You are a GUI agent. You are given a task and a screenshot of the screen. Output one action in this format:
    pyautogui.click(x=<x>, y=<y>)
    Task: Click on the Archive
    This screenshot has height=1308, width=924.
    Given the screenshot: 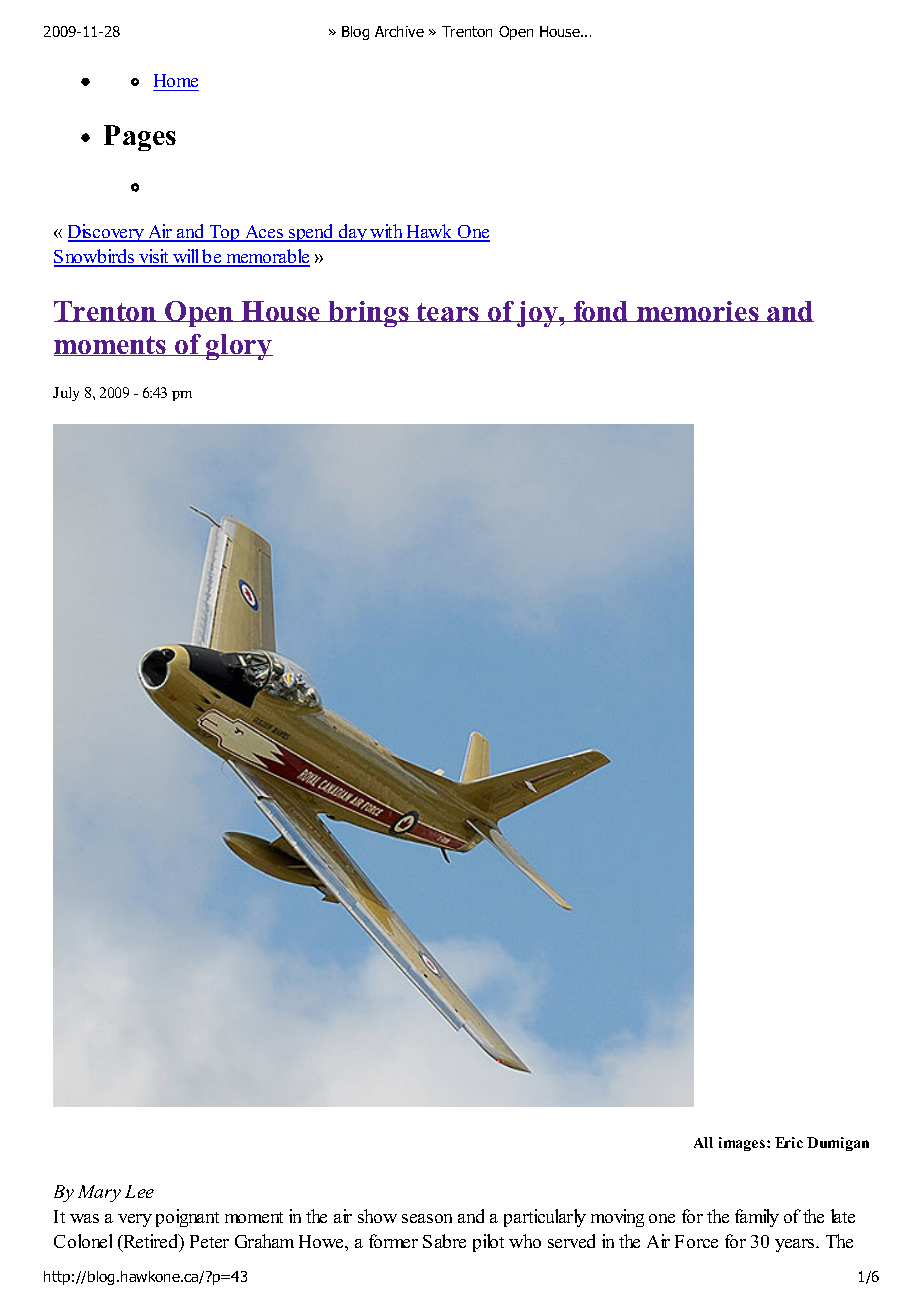 What is the action you would take?
    pyautogui.click(x=399, y=31)
